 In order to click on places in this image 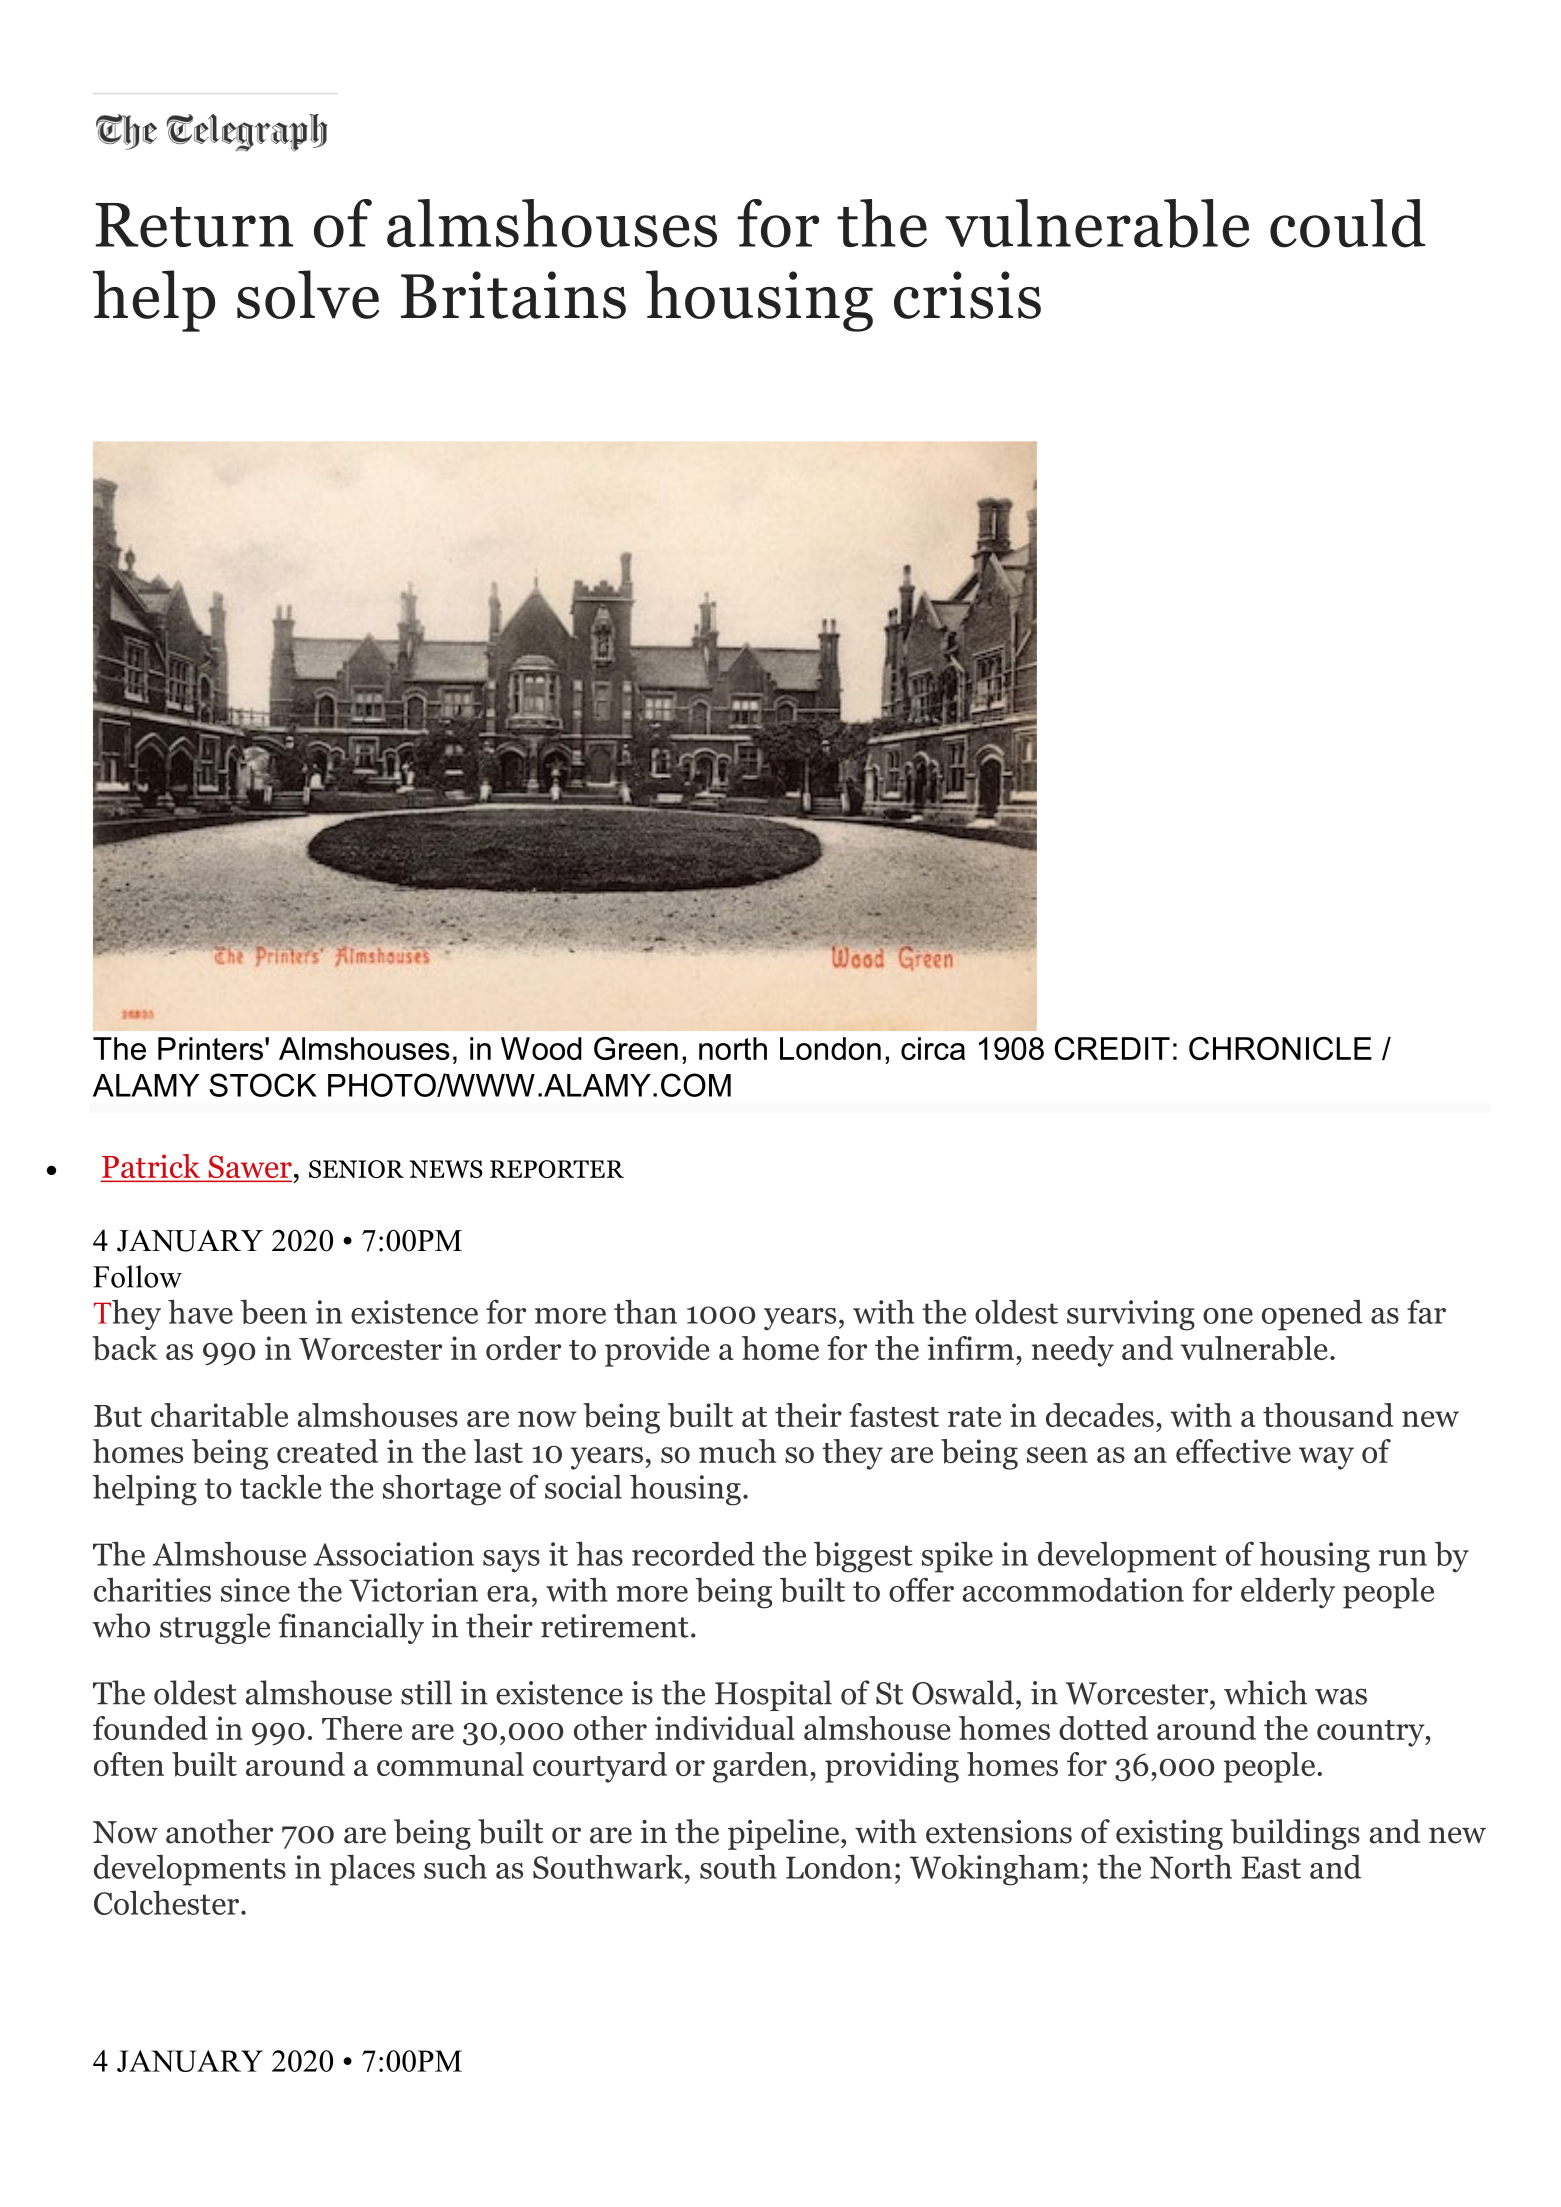, I will do `click(372, 1870)`.
